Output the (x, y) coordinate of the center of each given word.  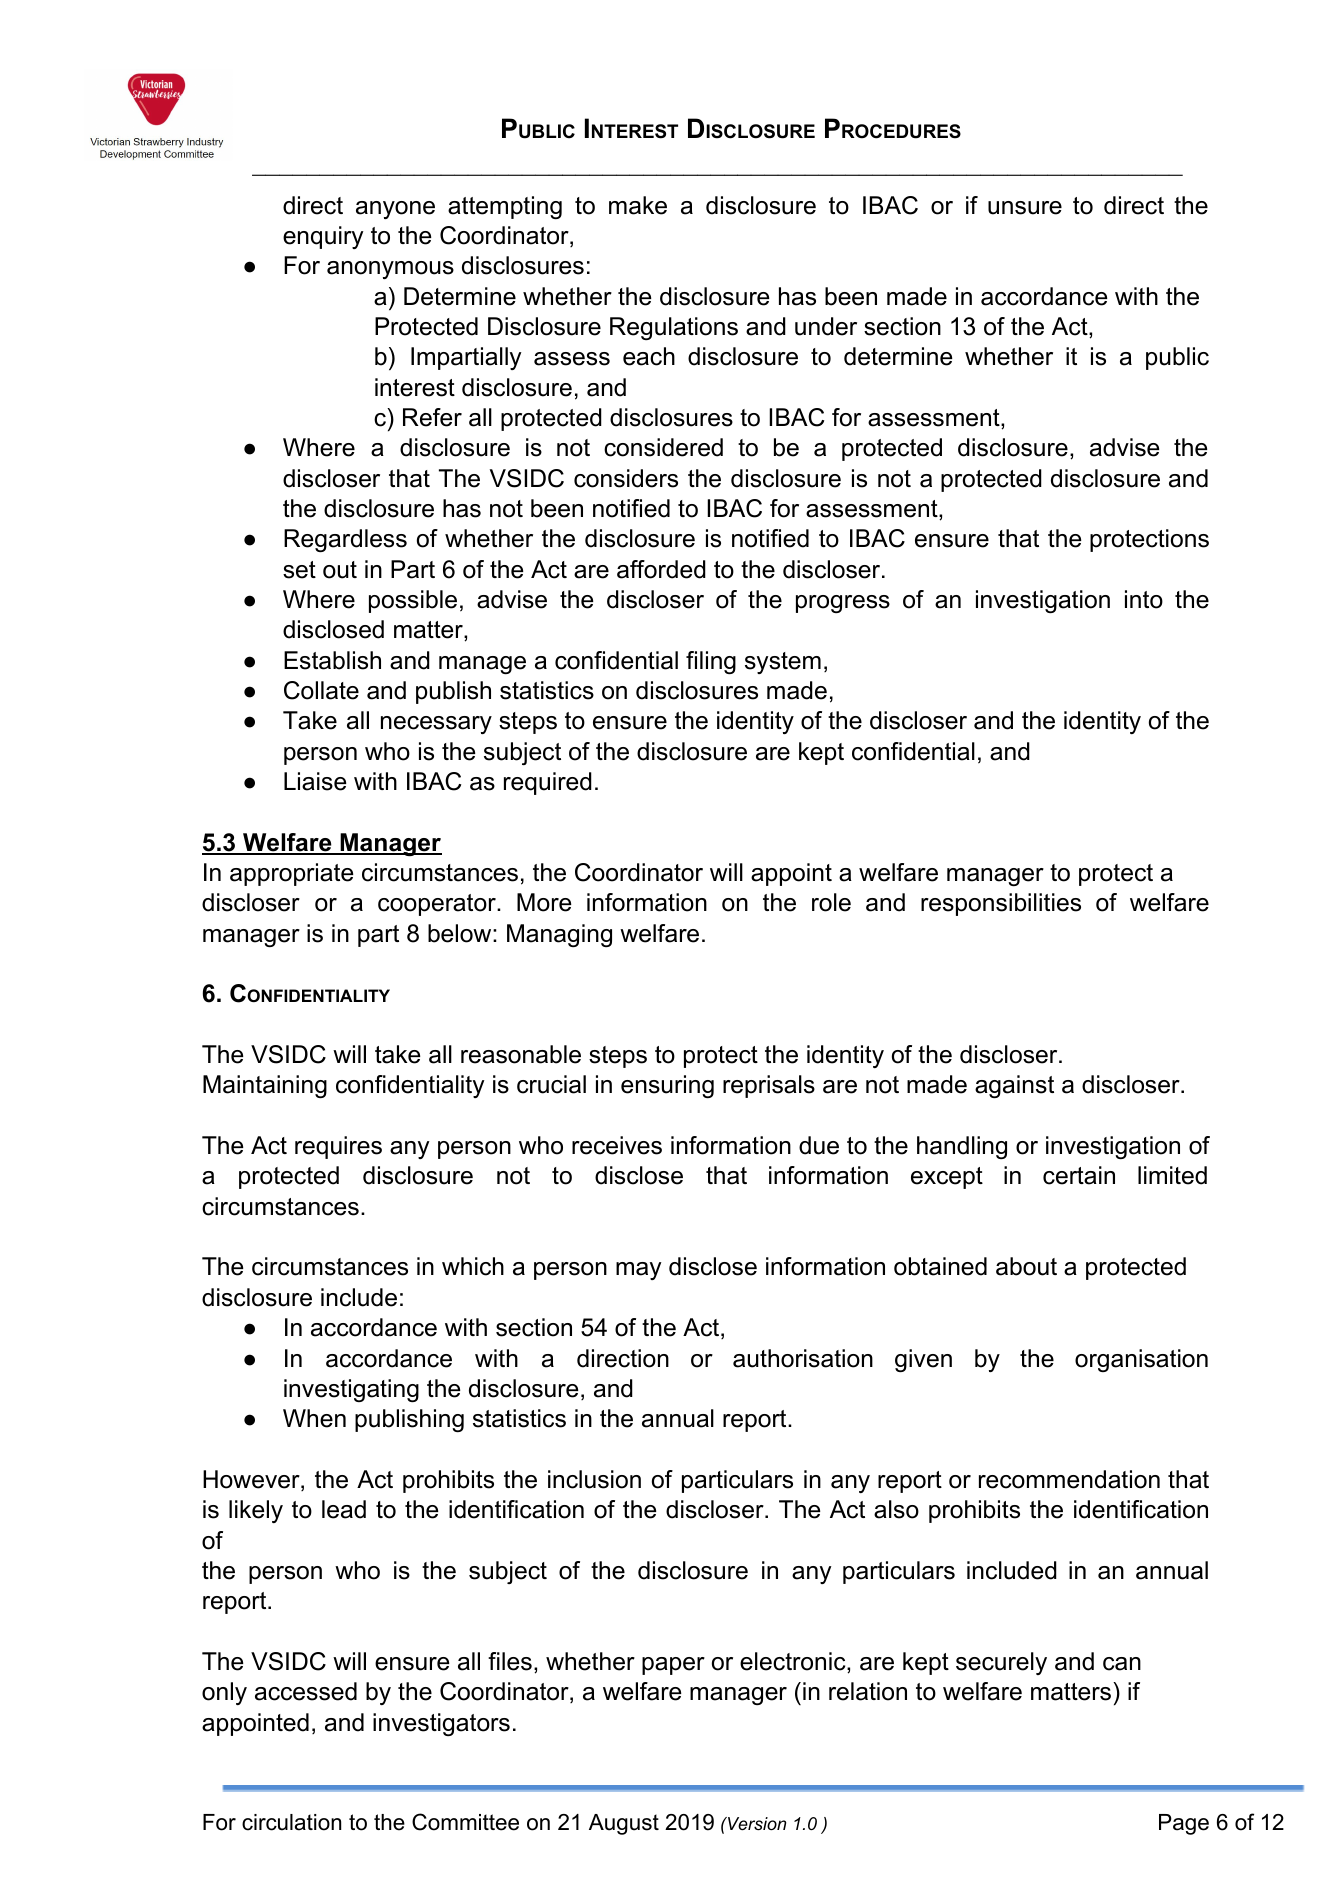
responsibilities (1001, 904)
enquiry (323, 237)
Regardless (345, 540)
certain (1079, 1175)
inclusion (594, 1479)
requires (338, 1147)
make (638, 205)
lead (344, 1509)
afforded (661, 569)
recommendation (1069, 1479)
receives (617, 1145)
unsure (1025, 208)
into (1144, 599)
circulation (291, 1822)
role (831, 902)
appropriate (291, 874)
